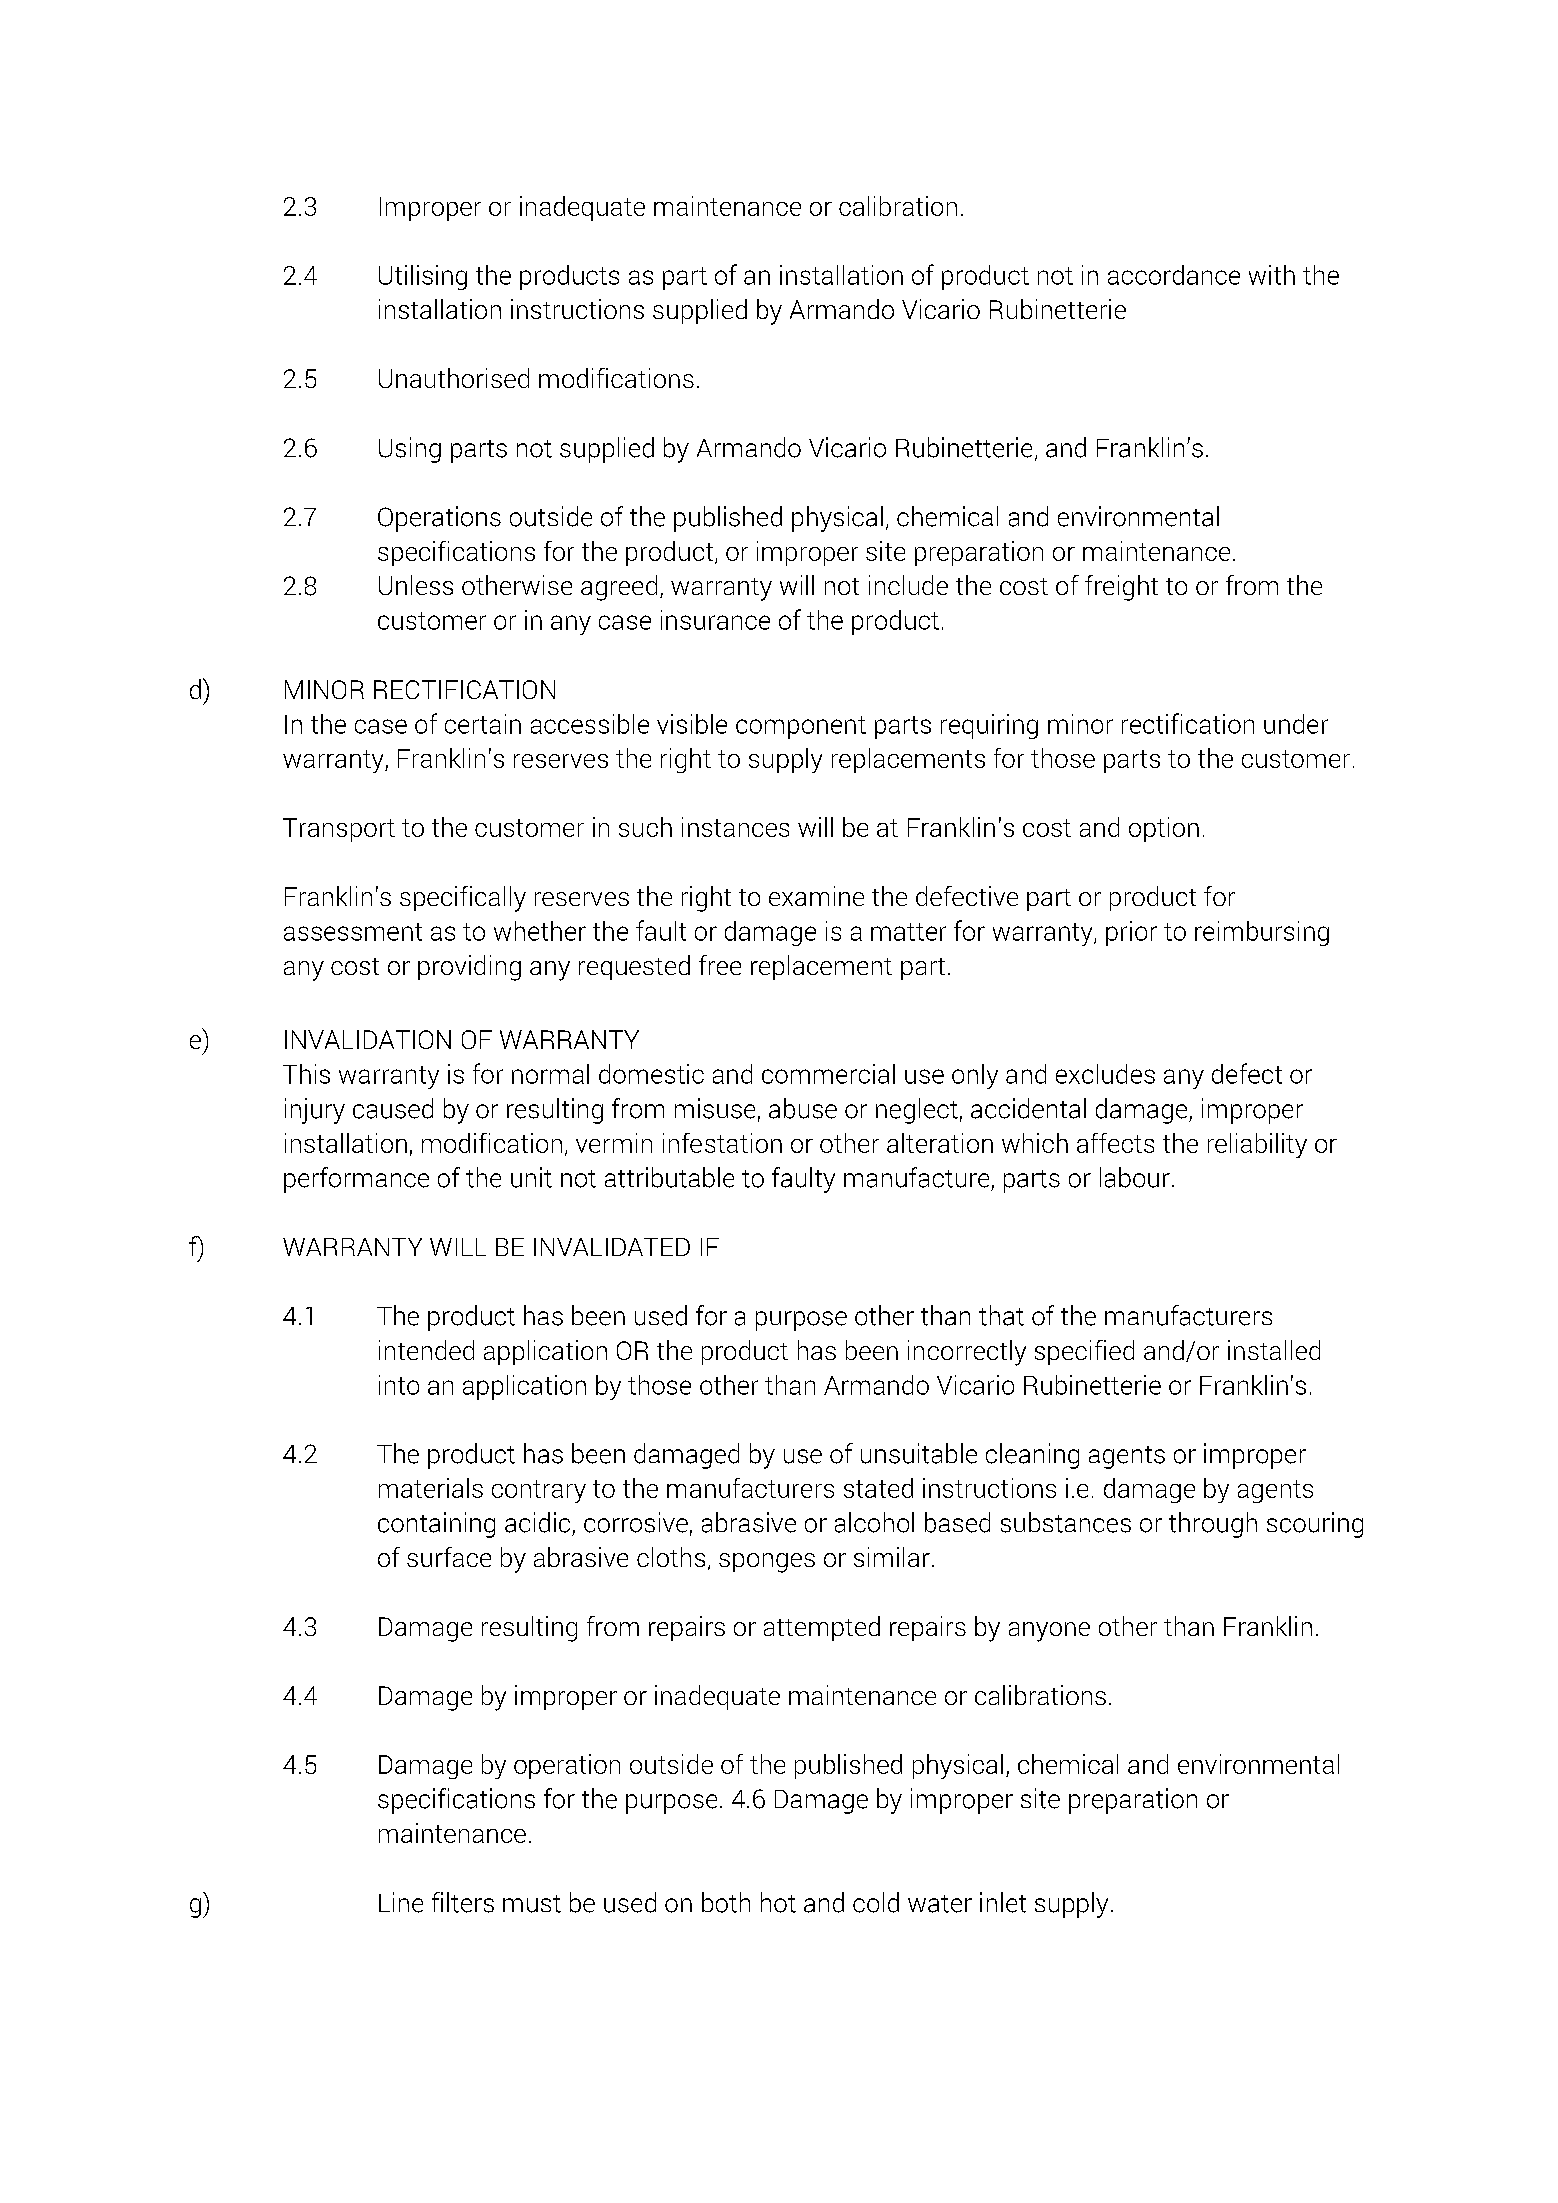 This page has width=1558, height=2203. Describe the element at coordinates (778, 1902) in the page. I see `hot` at that location.
